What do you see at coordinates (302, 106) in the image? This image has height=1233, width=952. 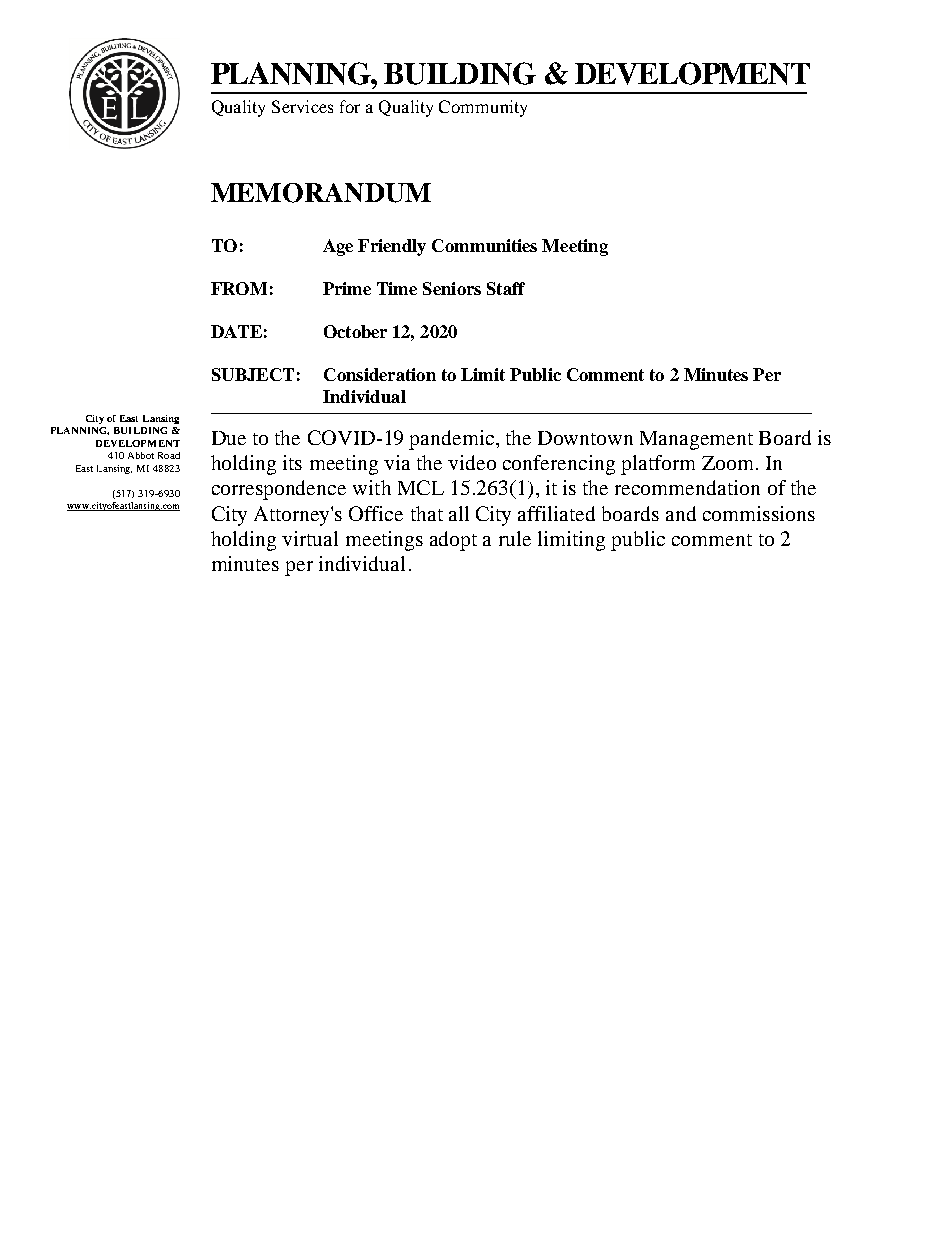 I see `Services` at bounding box center [302, 106].
